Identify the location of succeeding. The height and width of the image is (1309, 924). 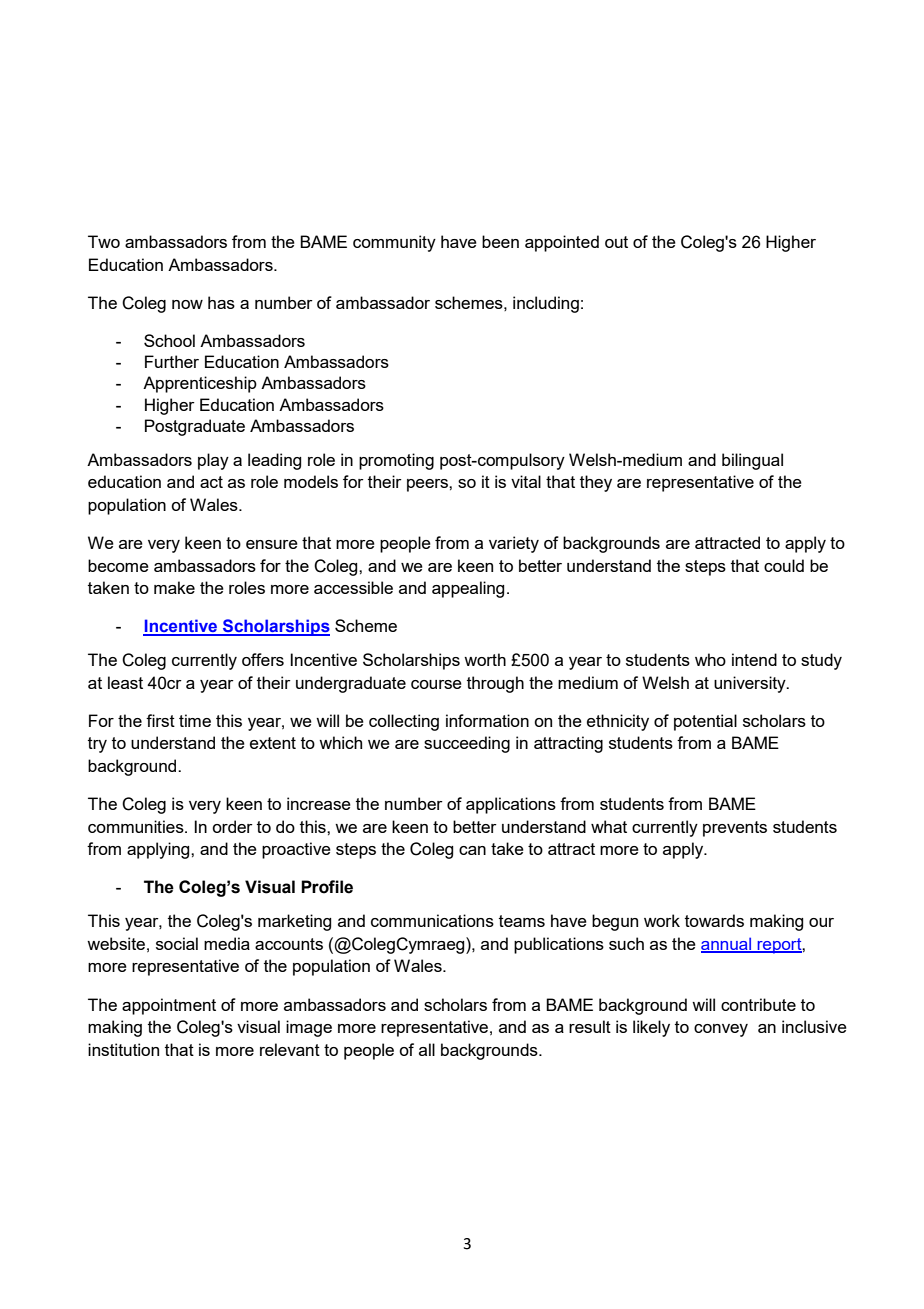
(467, 744).
